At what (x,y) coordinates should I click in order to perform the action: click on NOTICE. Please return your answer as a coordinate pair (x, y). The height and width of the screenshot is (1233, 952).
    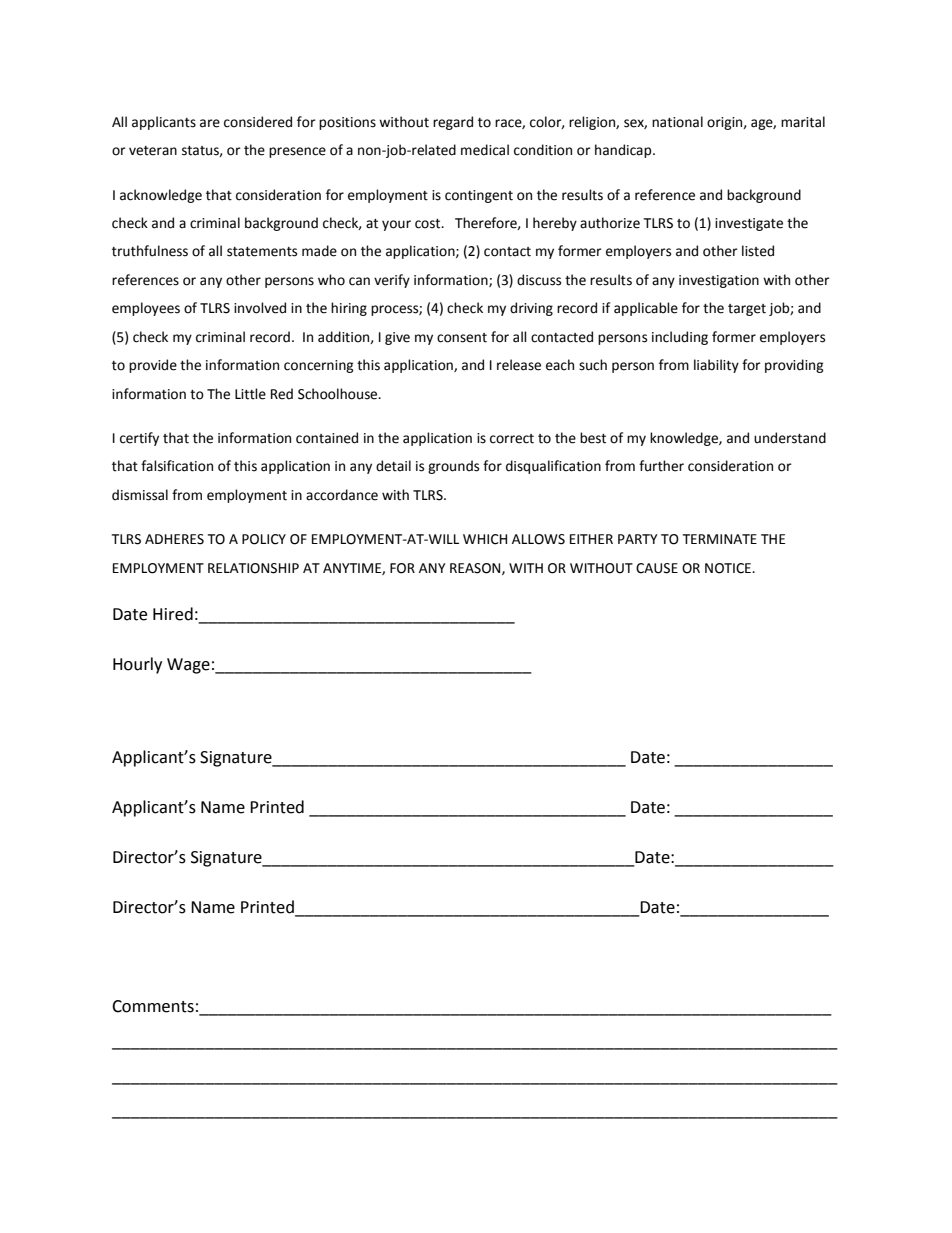
    Looking at the image, I should click on (729, 568).
